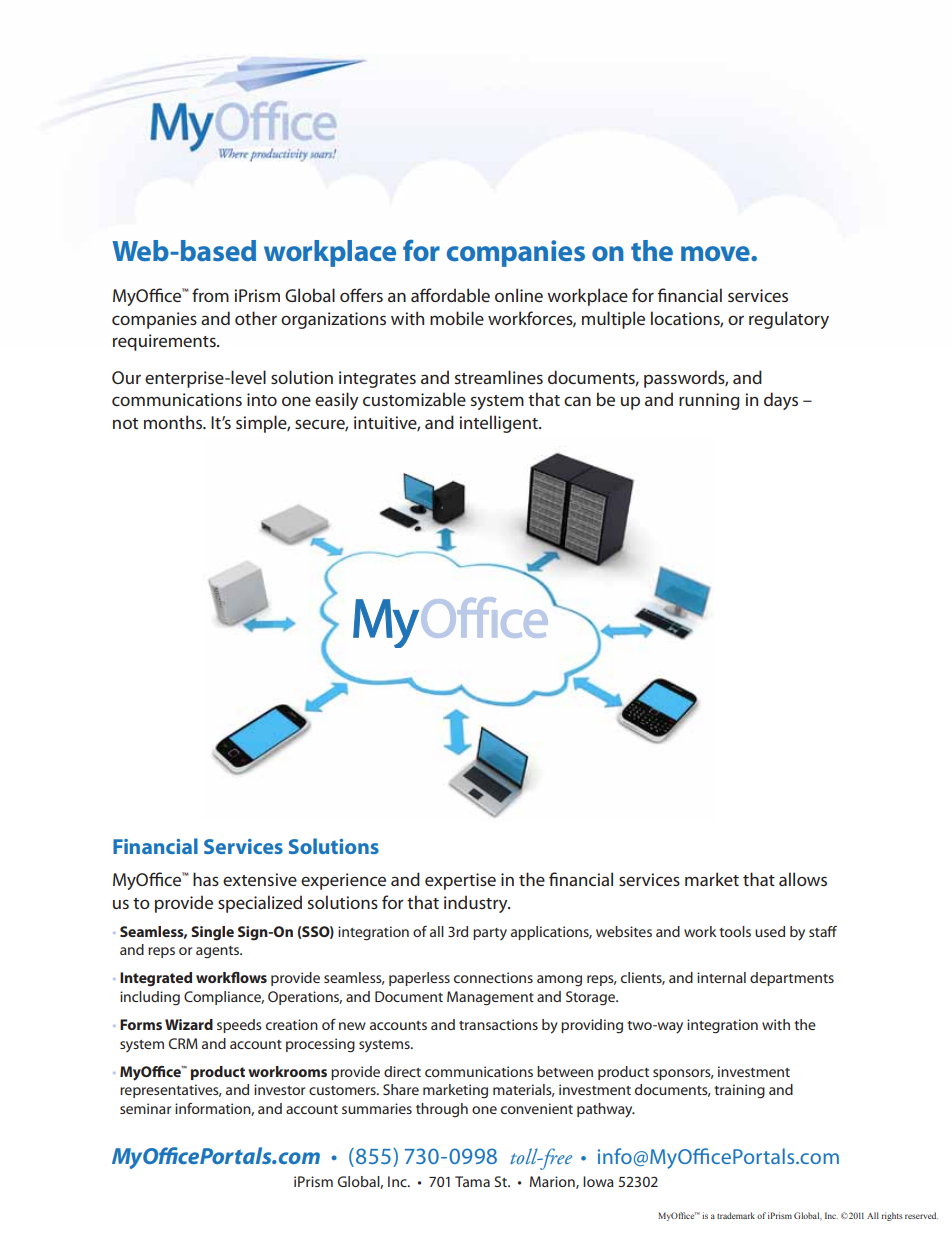 The width and height of the image is (952, 1233). What do you see at coordinates (210, 295) in the image?
I see `from` at bounding box center [210, 295].
